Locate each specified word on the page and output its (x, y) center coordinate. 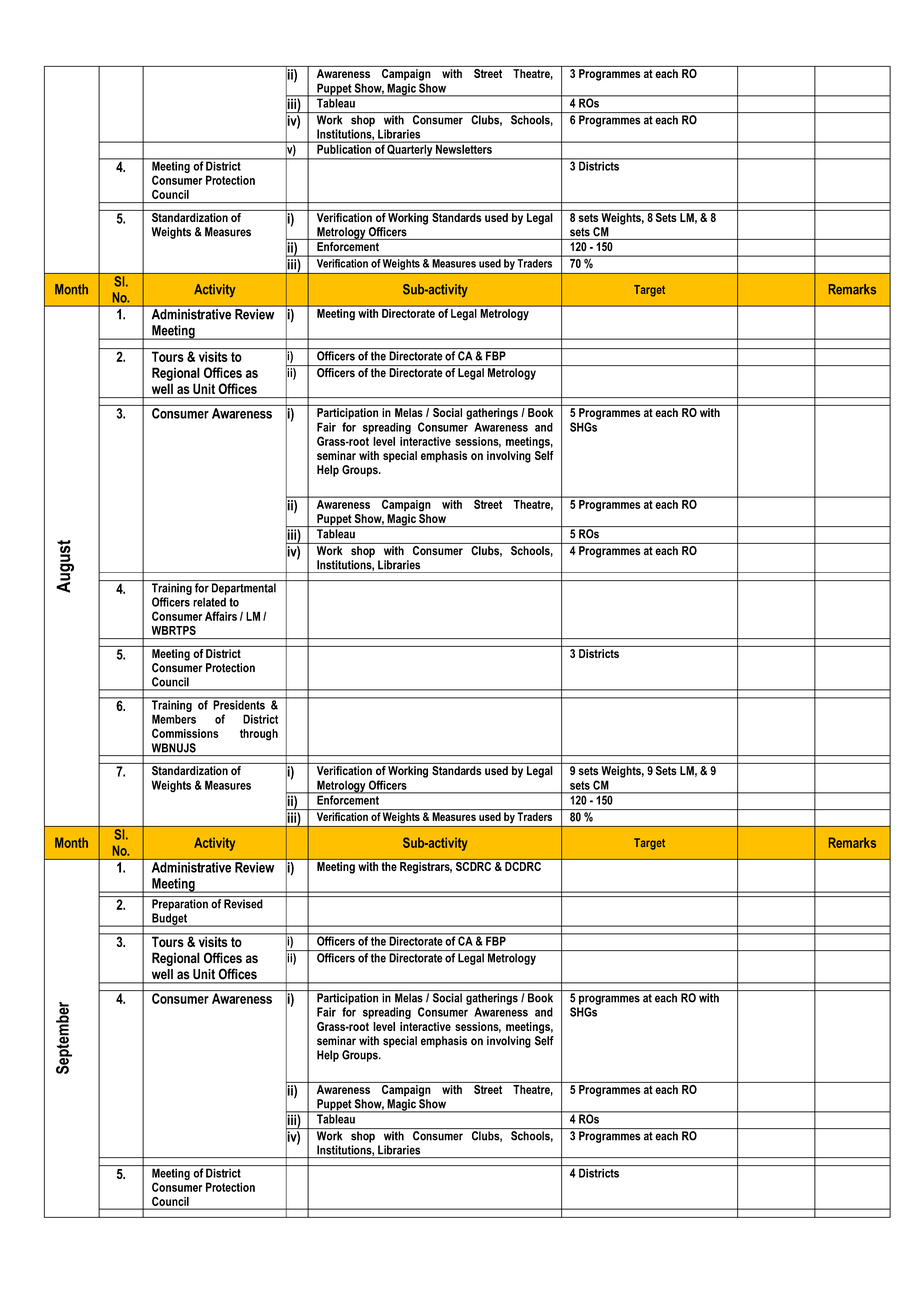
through (259, 735)
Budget (169, 920)
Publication (344, 148)
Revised (243, 904)
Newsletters (464, 148)
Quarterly (410, 150)
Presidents (239, 704)
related (209, 602)
